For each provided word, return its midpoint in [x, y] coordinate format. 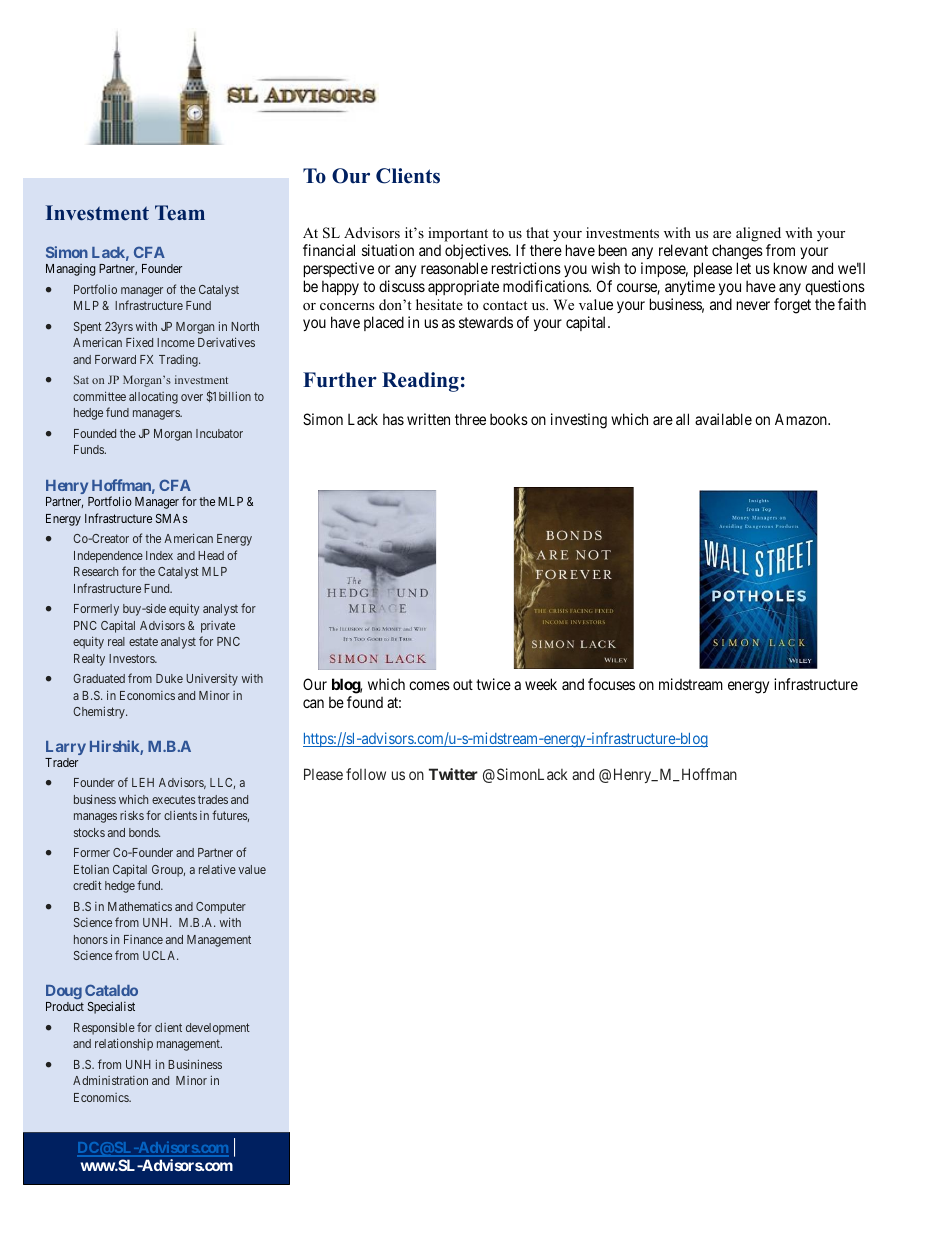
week [541, 684]
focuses [611, 684]
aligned [758, 236]
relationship [124, 1044]
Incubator [219, 433]
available [723, 419]
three [470, 419]
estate [143, 642]
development [218, 1029]
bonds [144, 832]
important [458, 236]
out [463, 685]
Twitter [453, 774]
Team [180, 212]
